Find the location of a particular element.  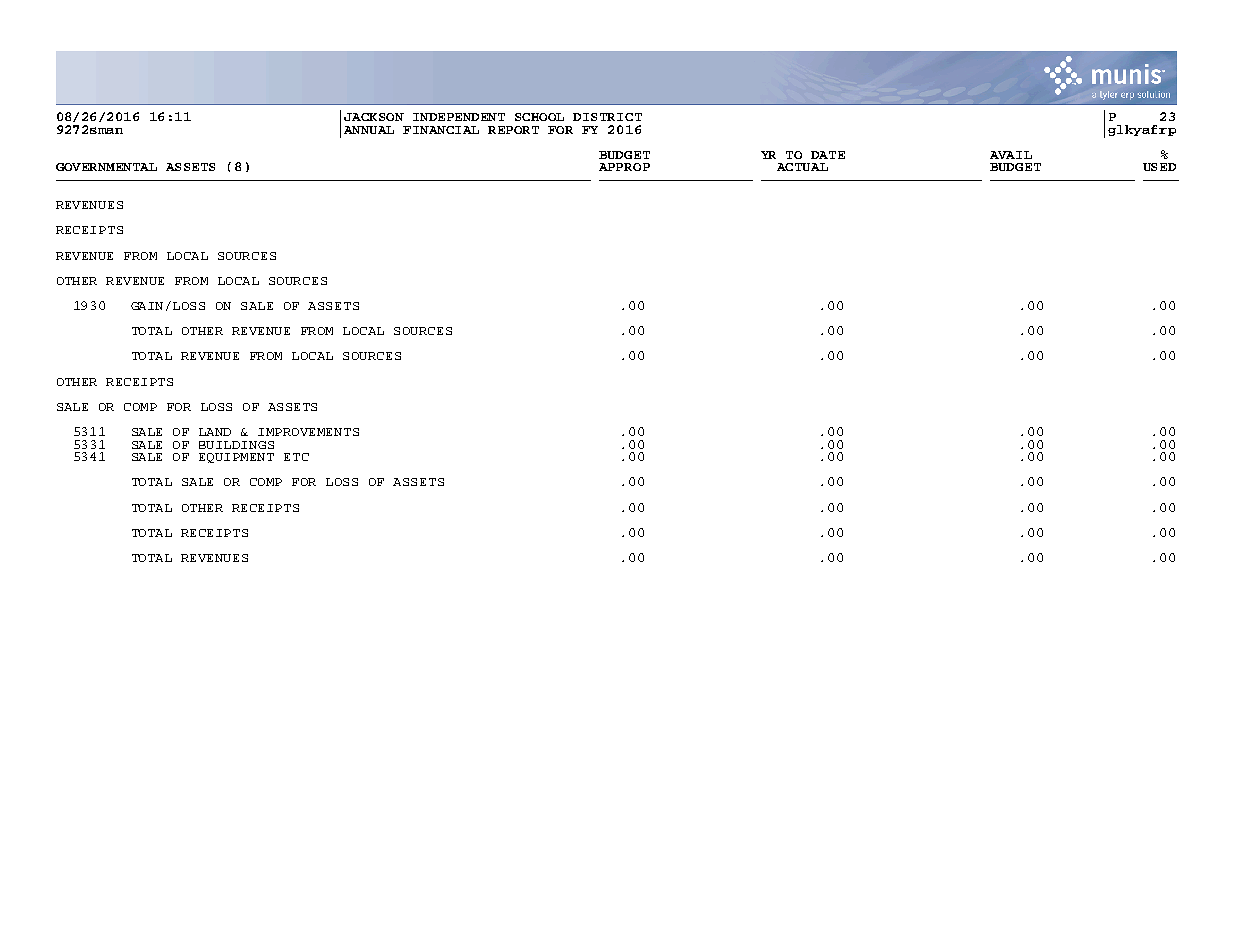

DISTRICT is located at coordinates (607, 117).
